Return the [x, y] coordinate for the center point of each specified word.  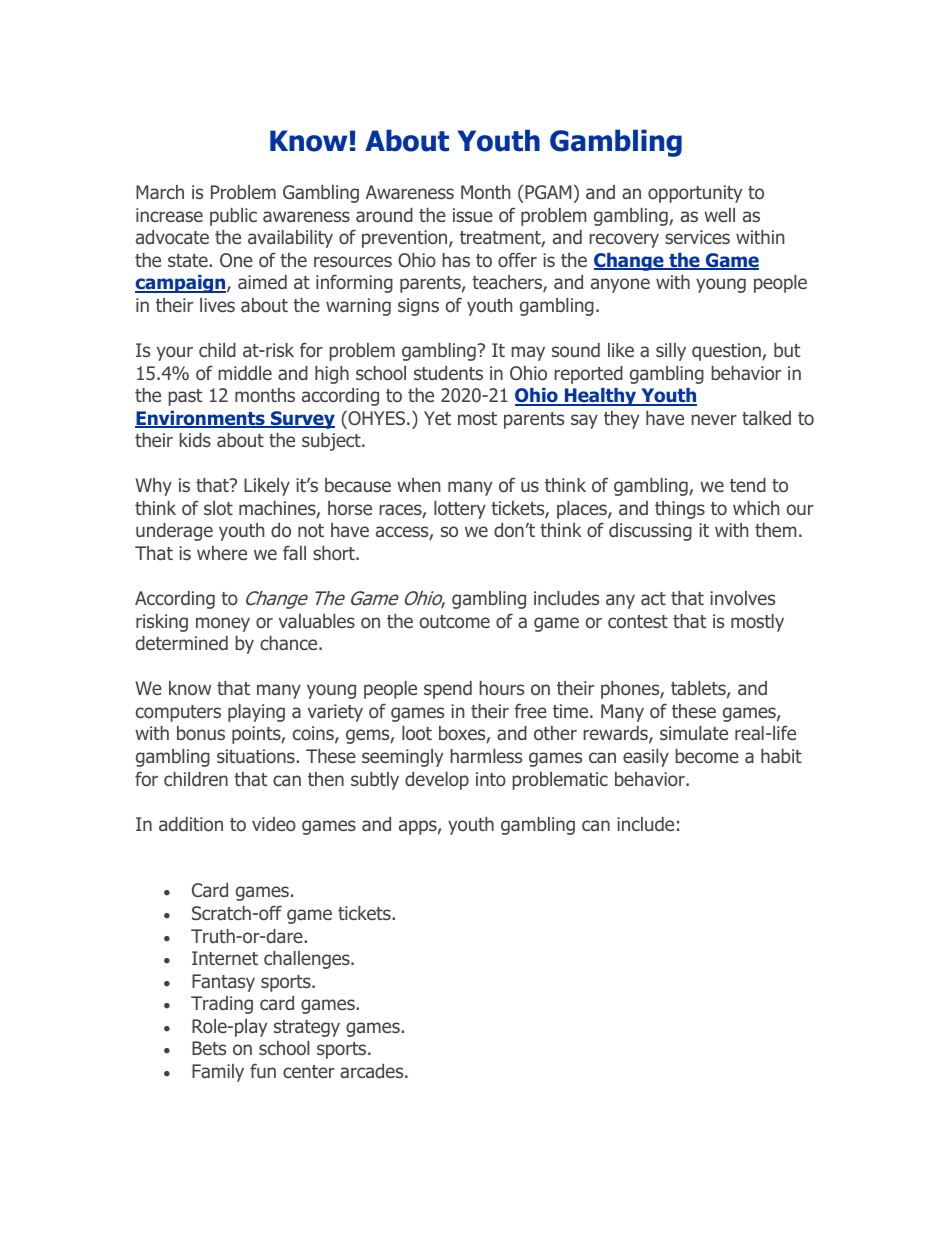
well [719, 215]
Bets [209, 1048]
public [233, 217]
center [309, 1071]
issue [473, 215]
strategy [307, 1028]
